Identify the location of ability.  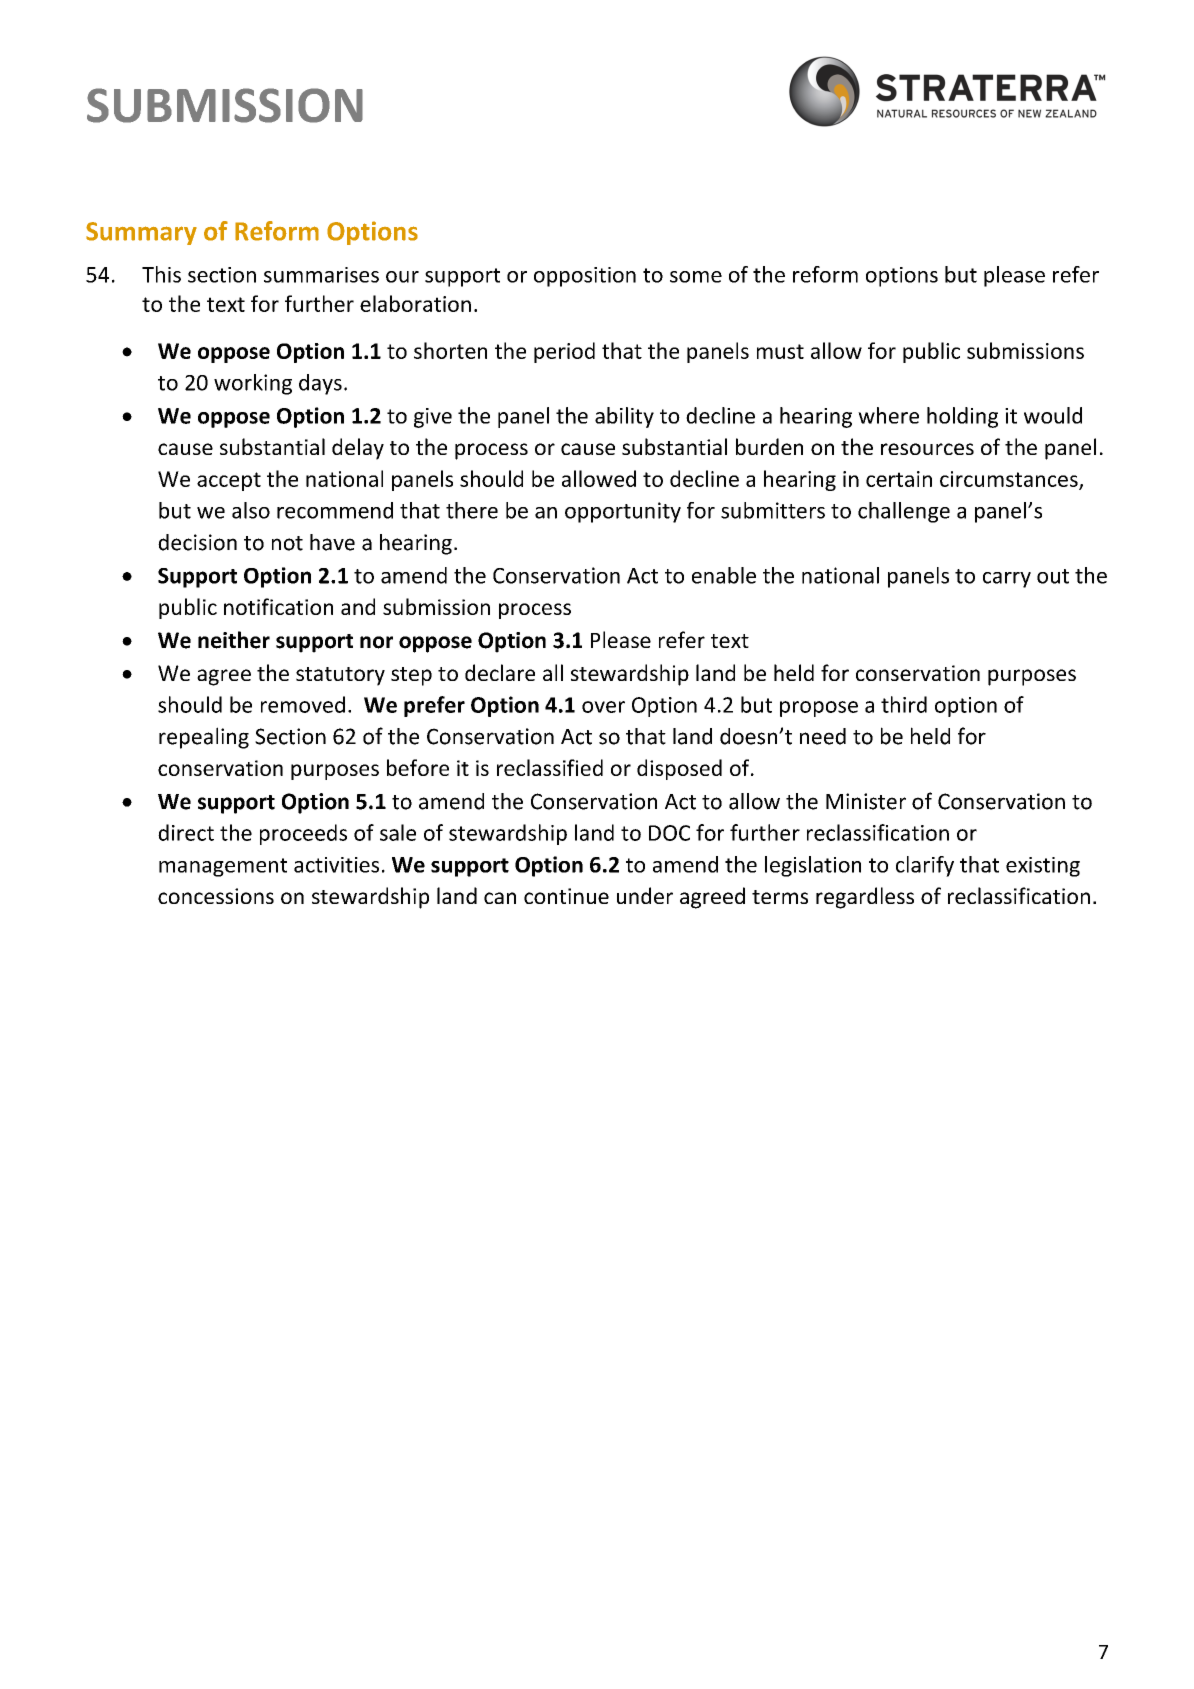
(624, 417).
